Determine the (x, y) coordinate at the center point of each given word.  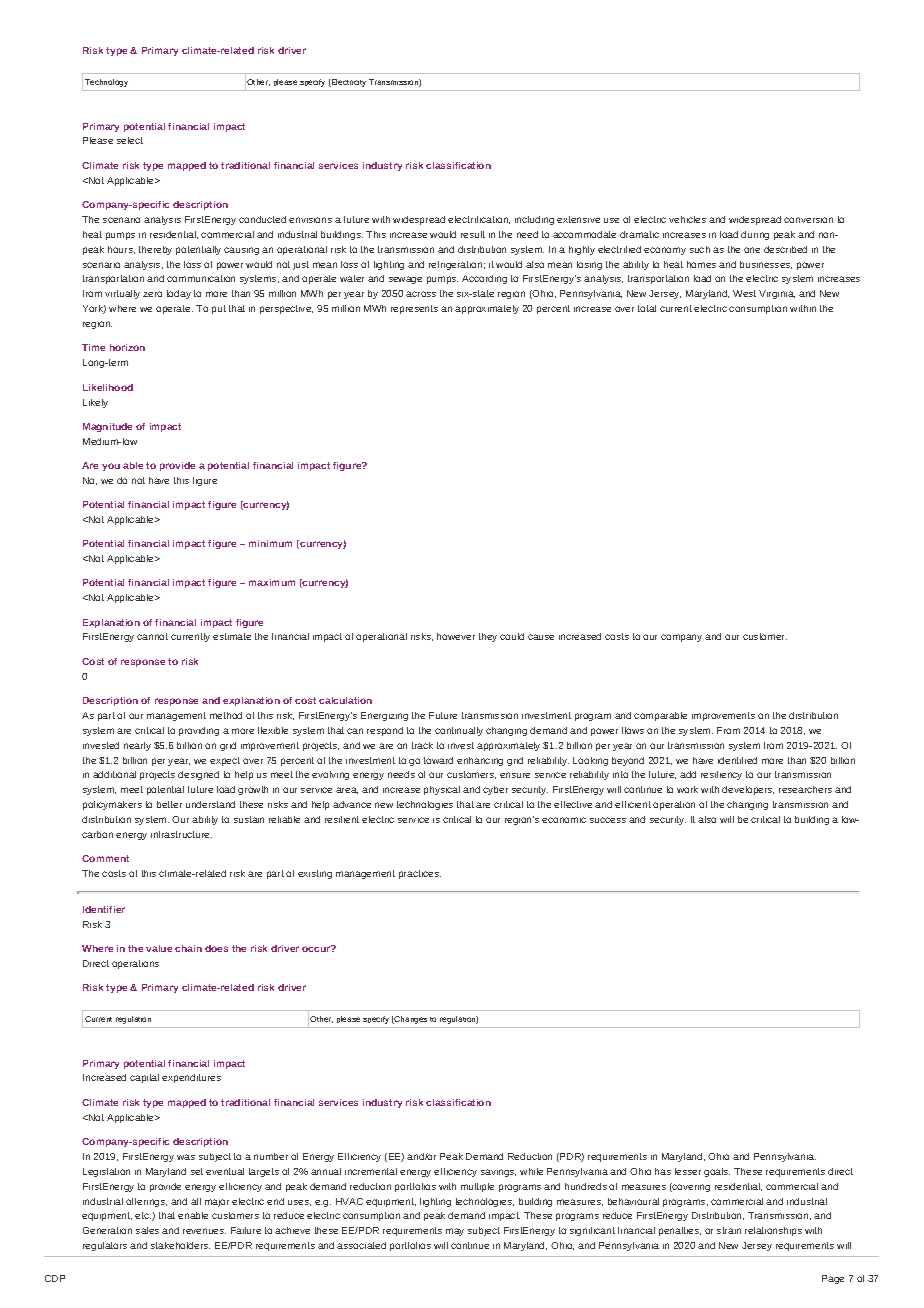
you (111, 467)
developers (748, 790)
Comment (105, 858)
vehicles (687, 219)
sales (147, 1230)
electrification (479, 220)
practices (420, 874)
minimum (270, 543)
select (130, 140)
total (647, 308)
